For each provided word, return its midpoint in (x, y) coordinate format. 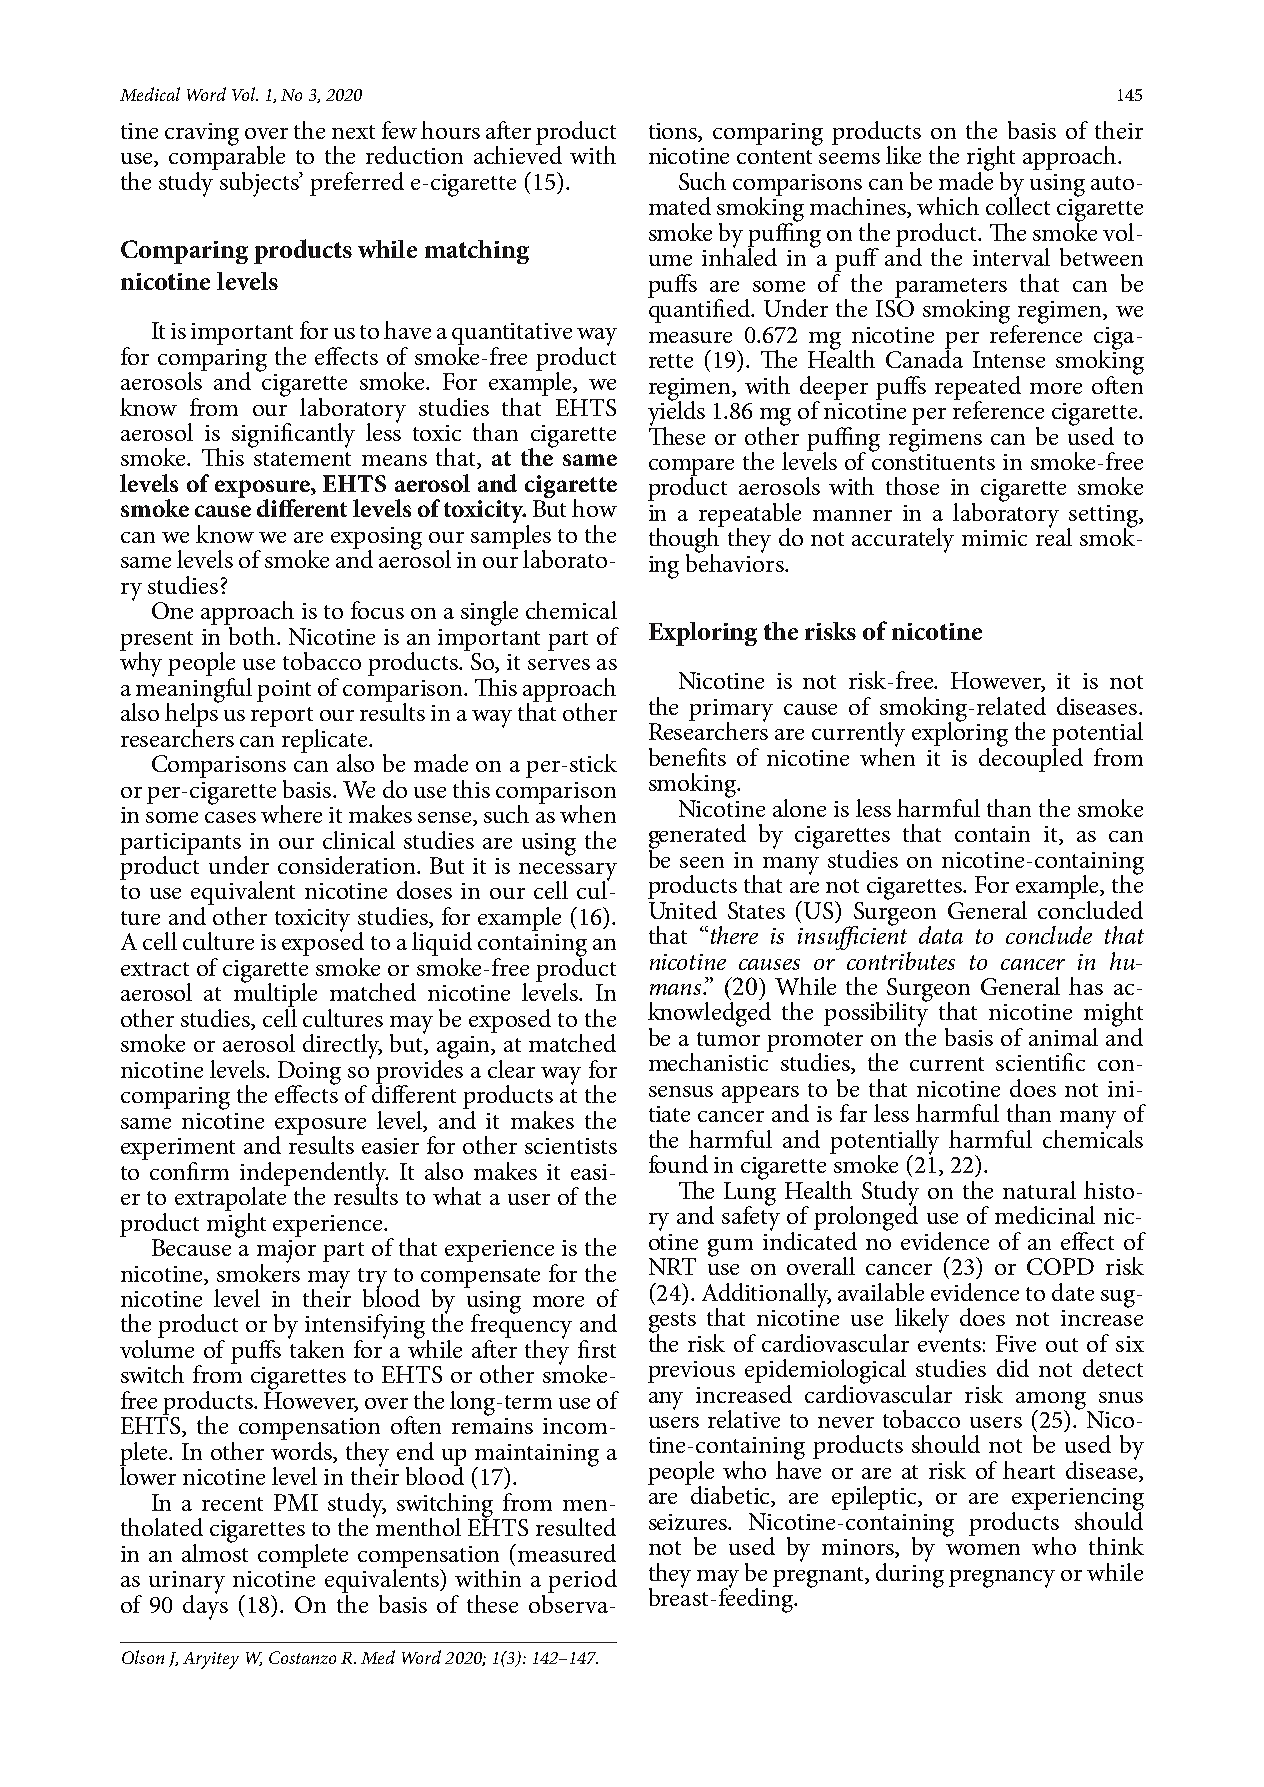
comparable (227, 158)
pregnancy (1002, 1579)
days (205, 1606)
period (582, 1581)
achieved (518, 154)
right (991, 159)
